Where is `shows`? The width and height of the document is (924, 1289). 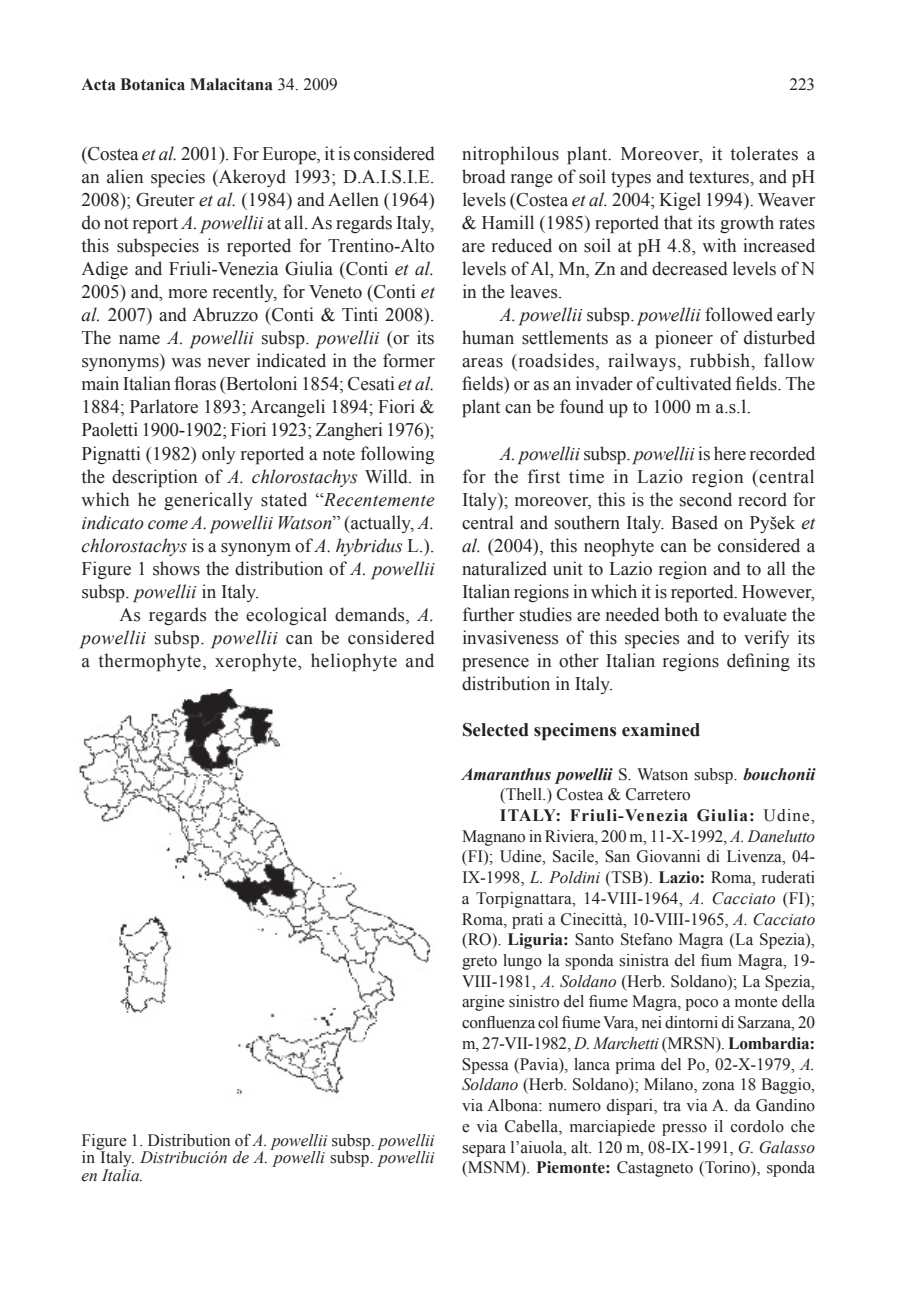 shows is located at coordinates (176, 568).
